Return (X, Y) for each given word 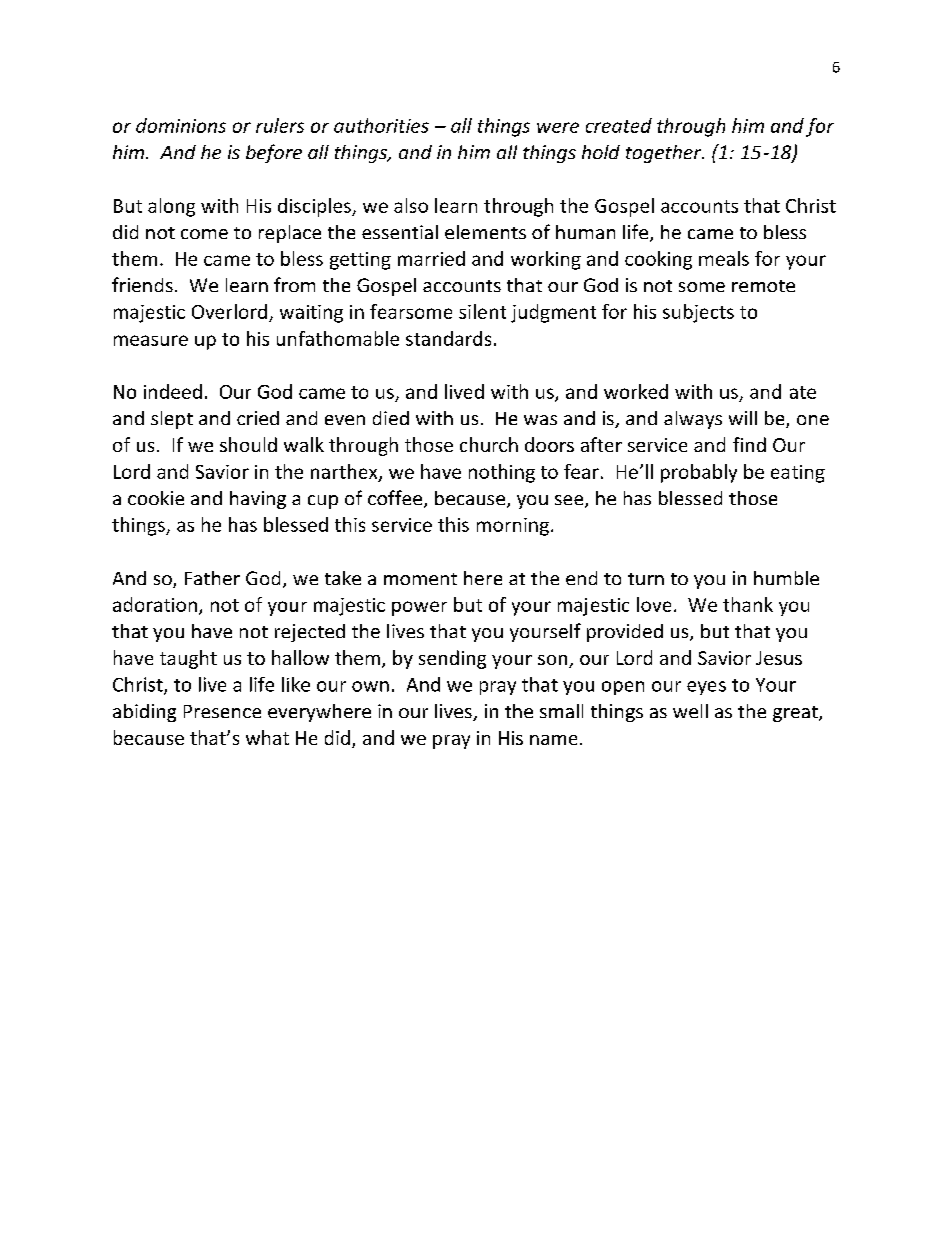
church (489, 444)
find (749, 444)
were (558, 127)
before (274, 153)
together (665, 154)
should (248, 444)
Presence (222, 711)
